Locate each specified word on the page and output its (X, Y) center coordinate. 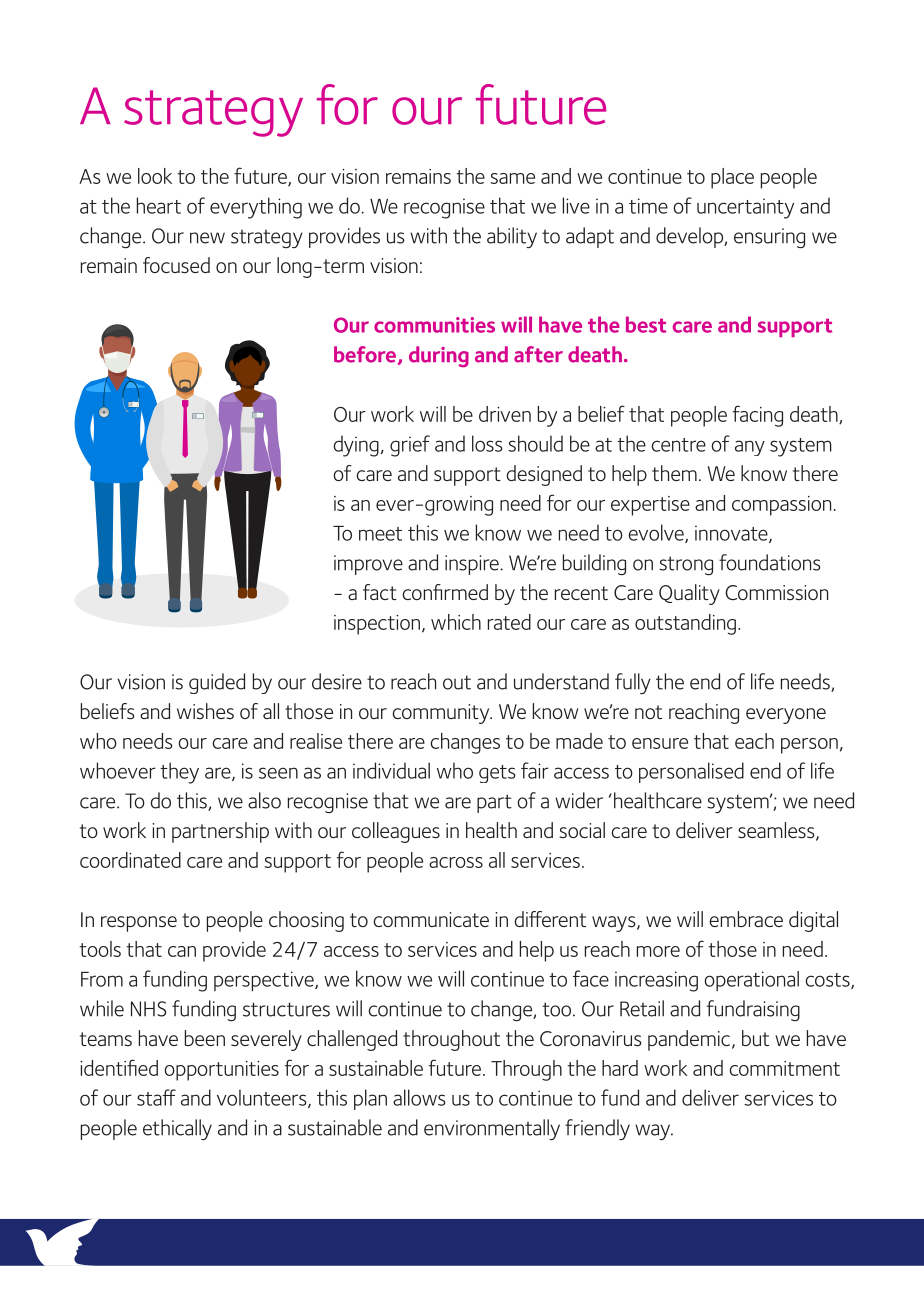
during (439, 356)
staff (156, 1097)
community (442, 714)
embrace (746, 919)
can (182, 951)
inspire (473, 565)
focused (176, 265)
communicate (431, 919)
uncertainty (745, 208)
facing (758, 416)
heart (159, 205)
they (179, 773)
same (512, 178)
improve (368, 565)
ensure (660, 743)
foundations (770, 562)
